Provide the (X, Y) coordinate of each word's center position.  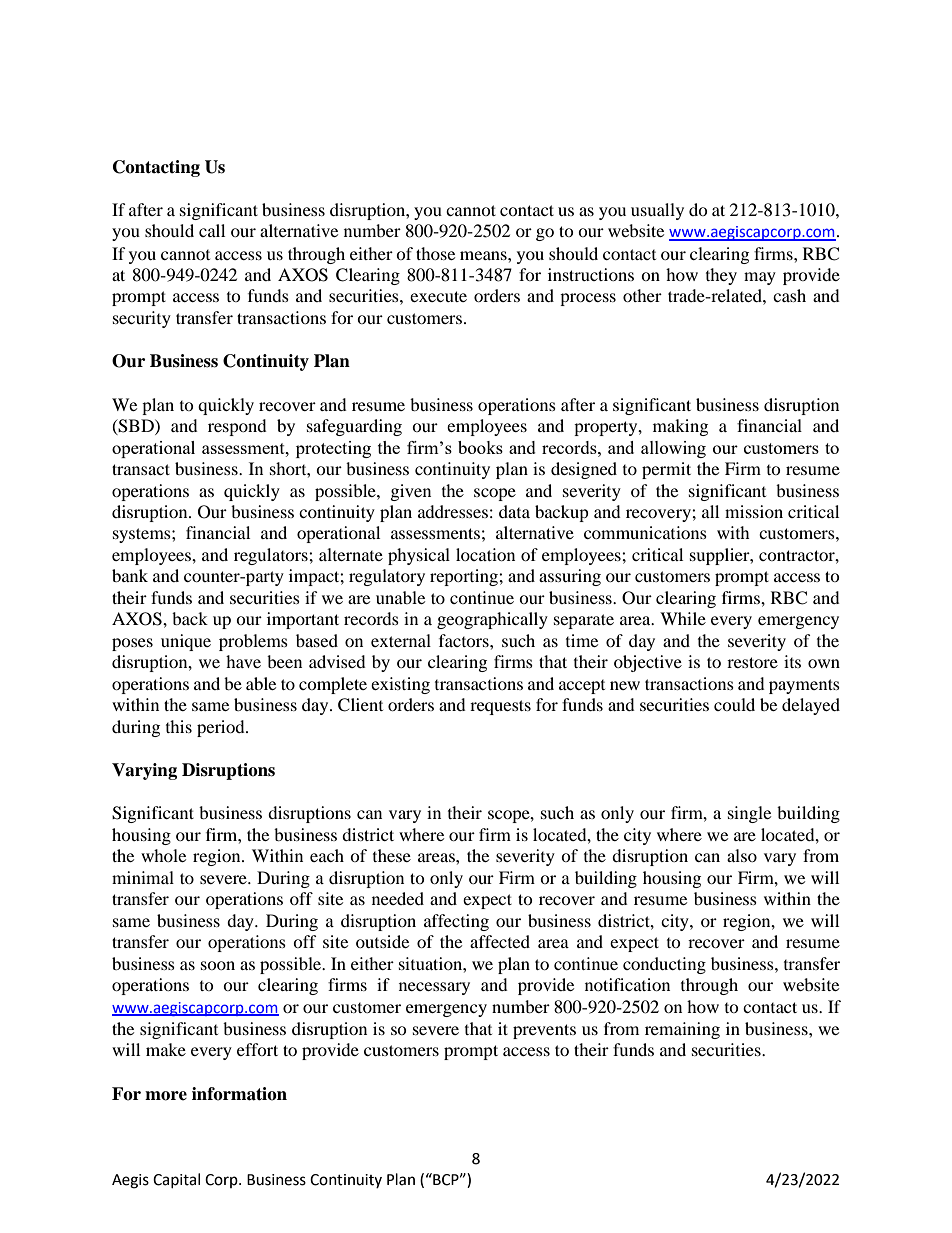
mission (754, 511)
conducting (664, 965)
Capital (176, 1180)
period (222, 728)
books (480, 447)
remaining (682, 1030)
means (484, 255)
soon (218, 965)
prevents (544, 1031)
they (721, 276)
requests (500, 707)
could (734, 704)
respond (237, 427)
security (142, 319)
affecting (456, 922)
